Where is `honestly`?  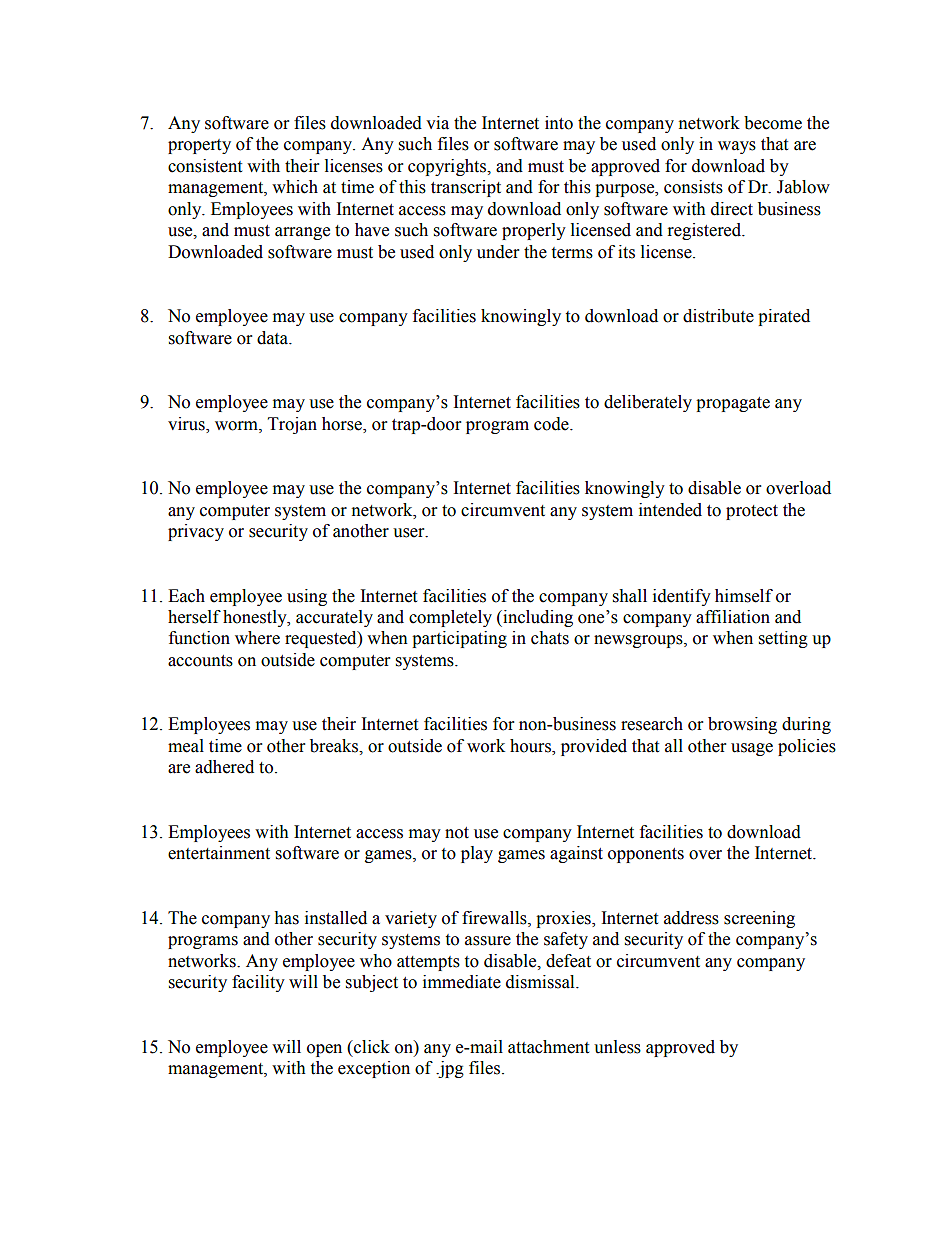 honestly is located at coordinates (256, 618).
